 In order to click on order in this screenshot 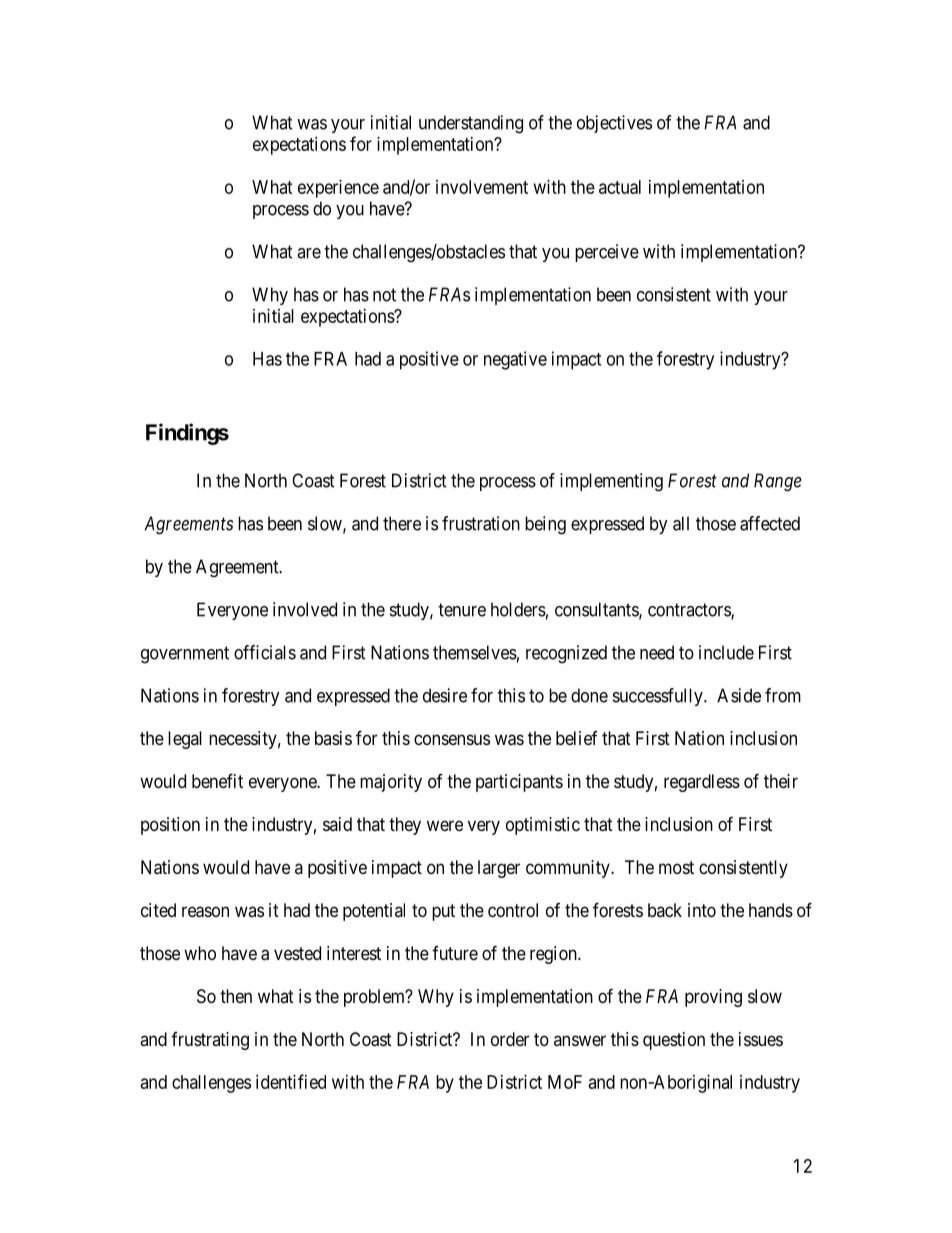, I will do `click(510, 1039)`.
